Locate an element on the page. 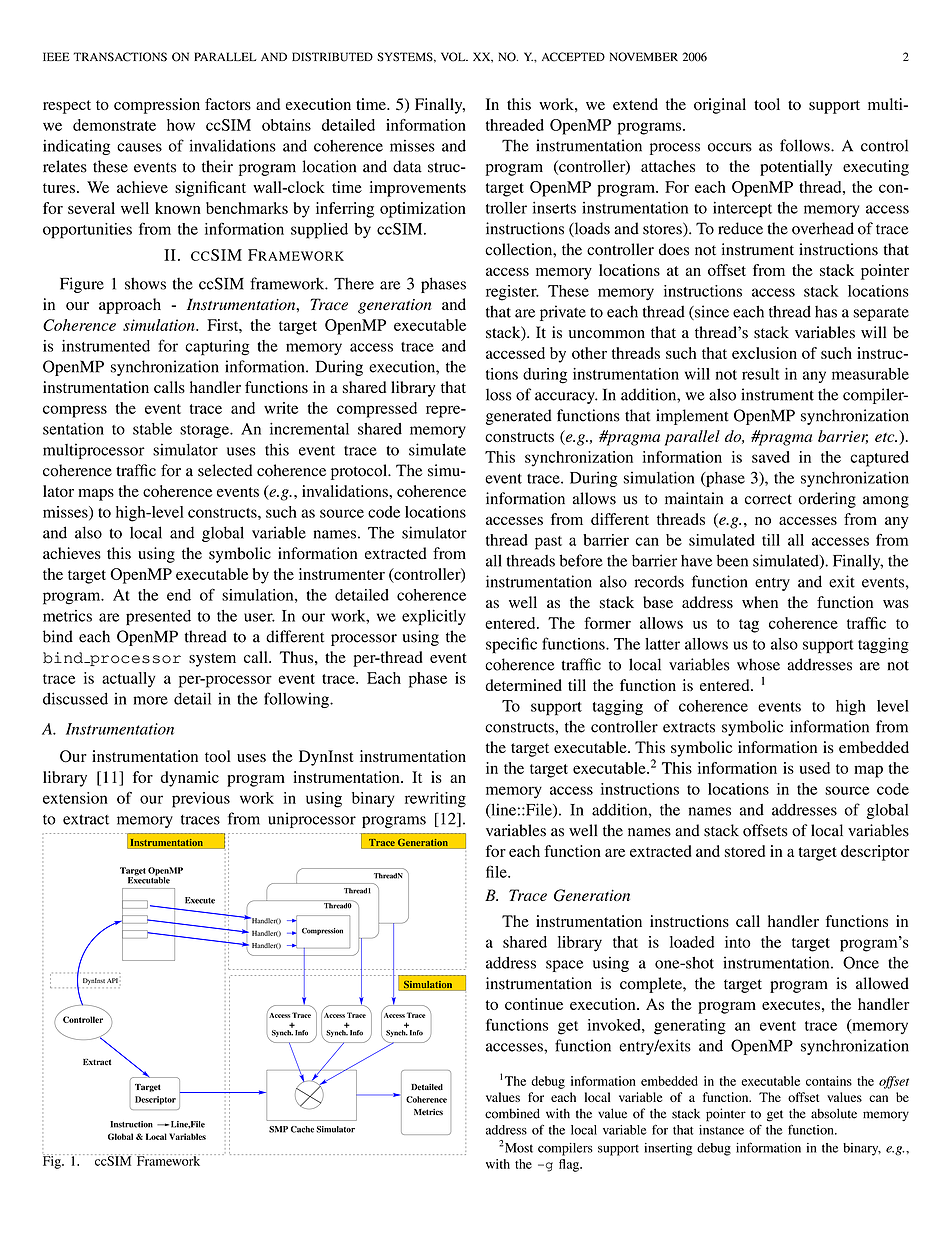 The image size is (952, 1233). demonstrate is located at coordinates (114, 125).
